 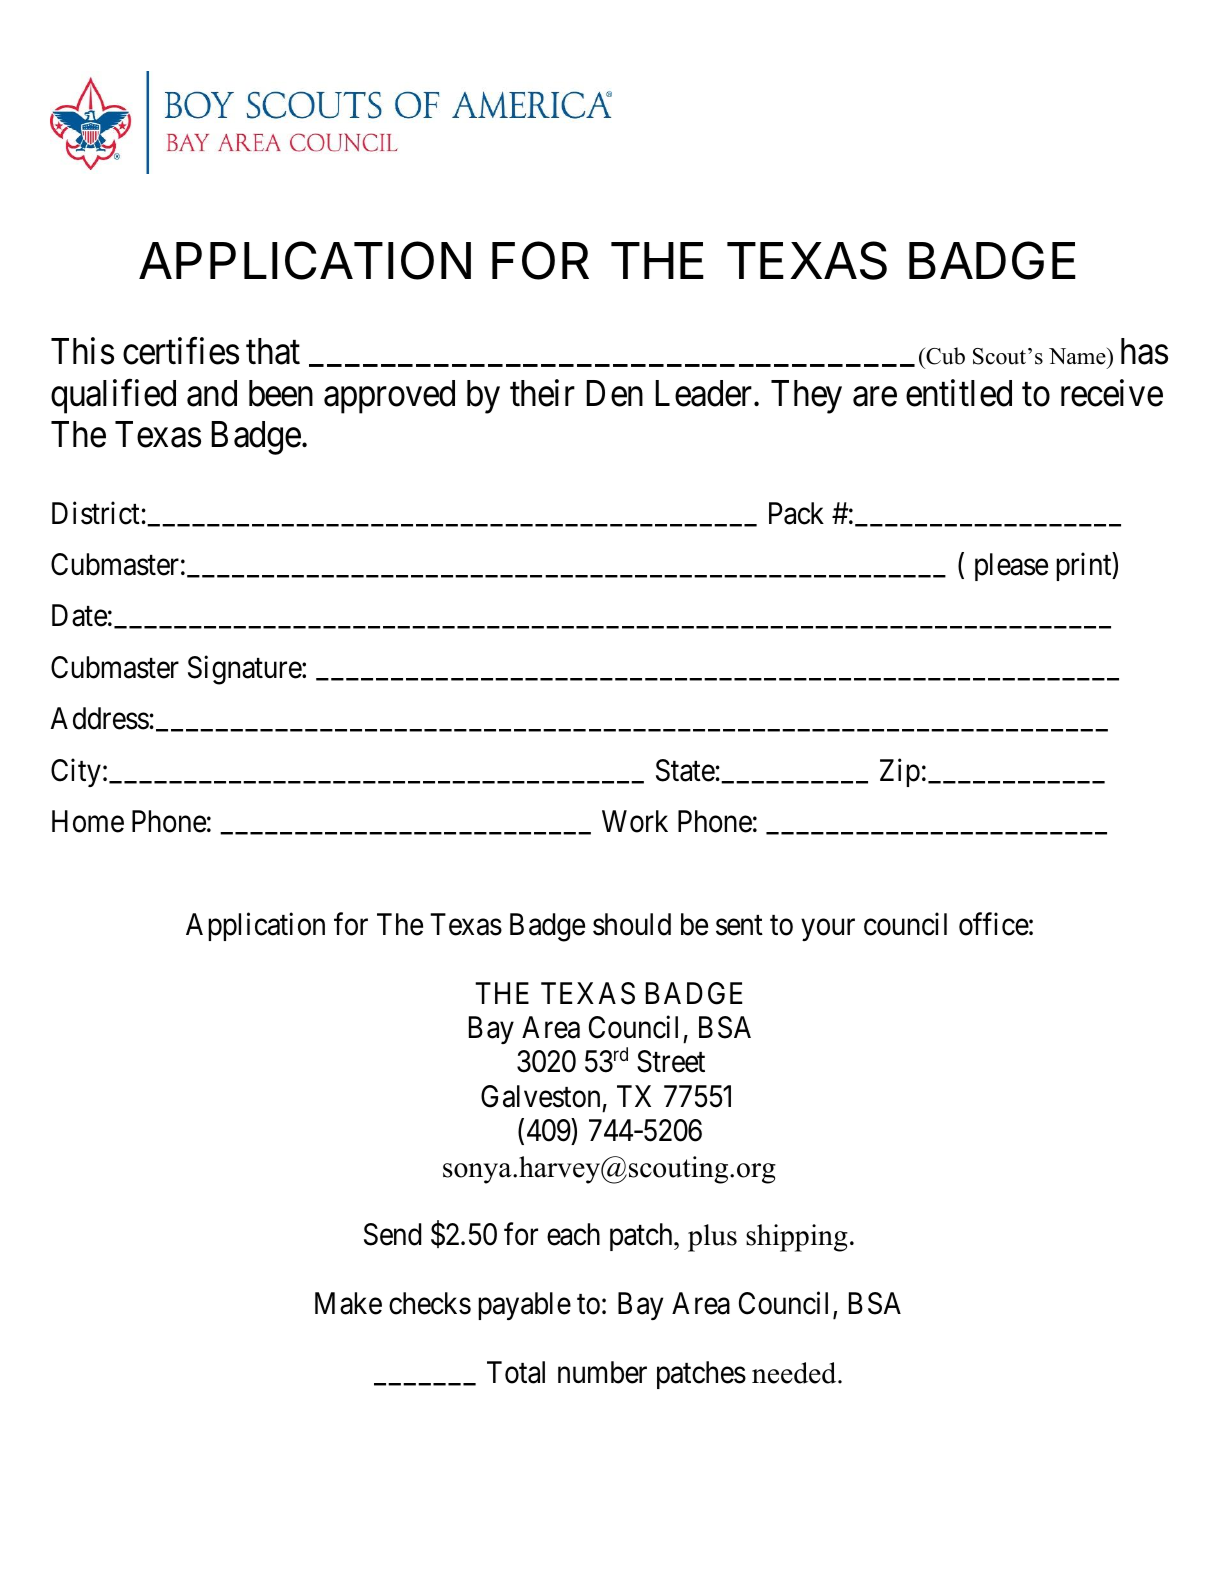 What do you see at coordinates (88, 821) in the image?
I see `Home` at bounding box center [88, 821].
